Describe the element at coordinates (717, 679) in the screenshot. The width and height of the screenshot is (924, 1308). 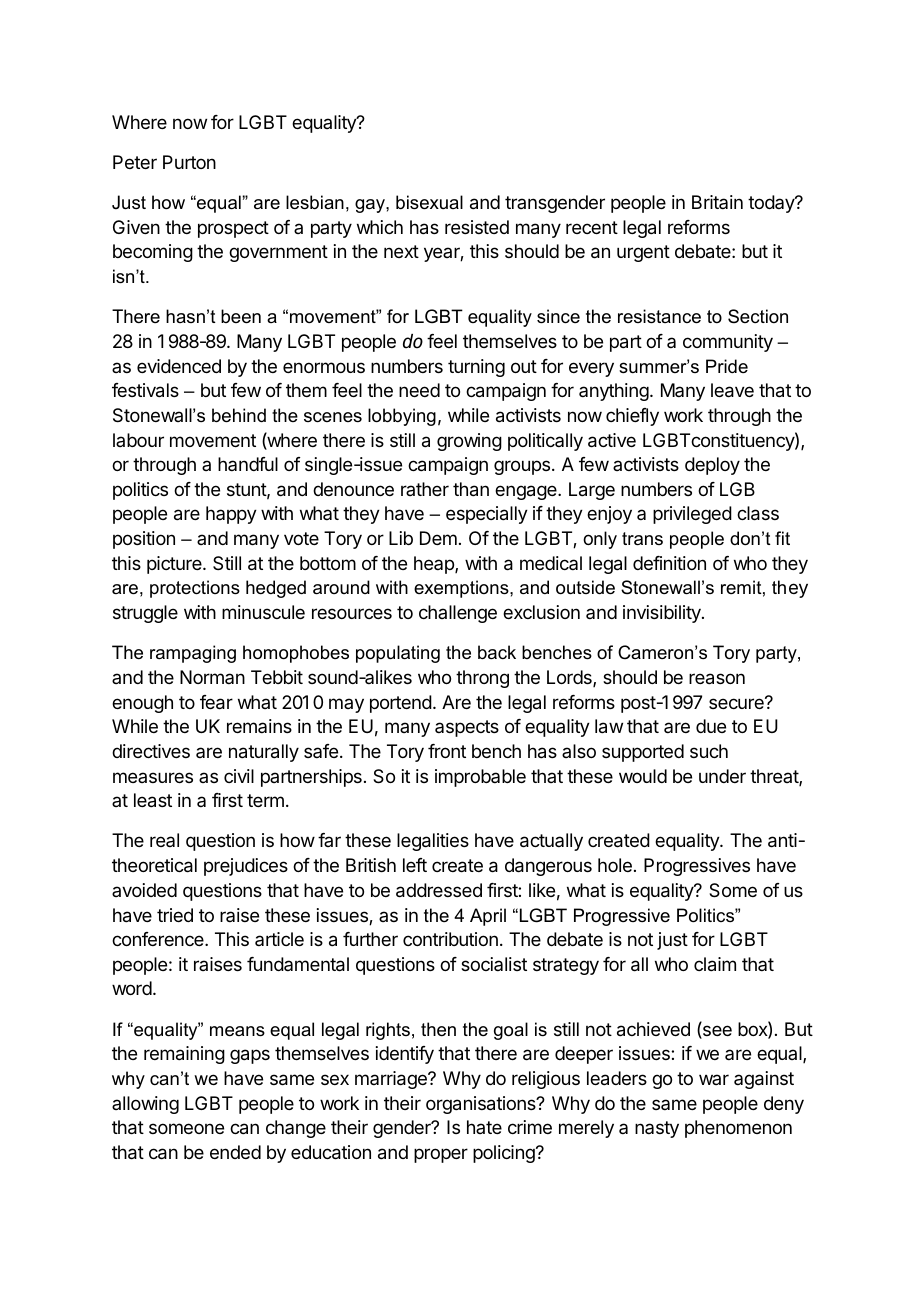
I see `reason` at that location.
